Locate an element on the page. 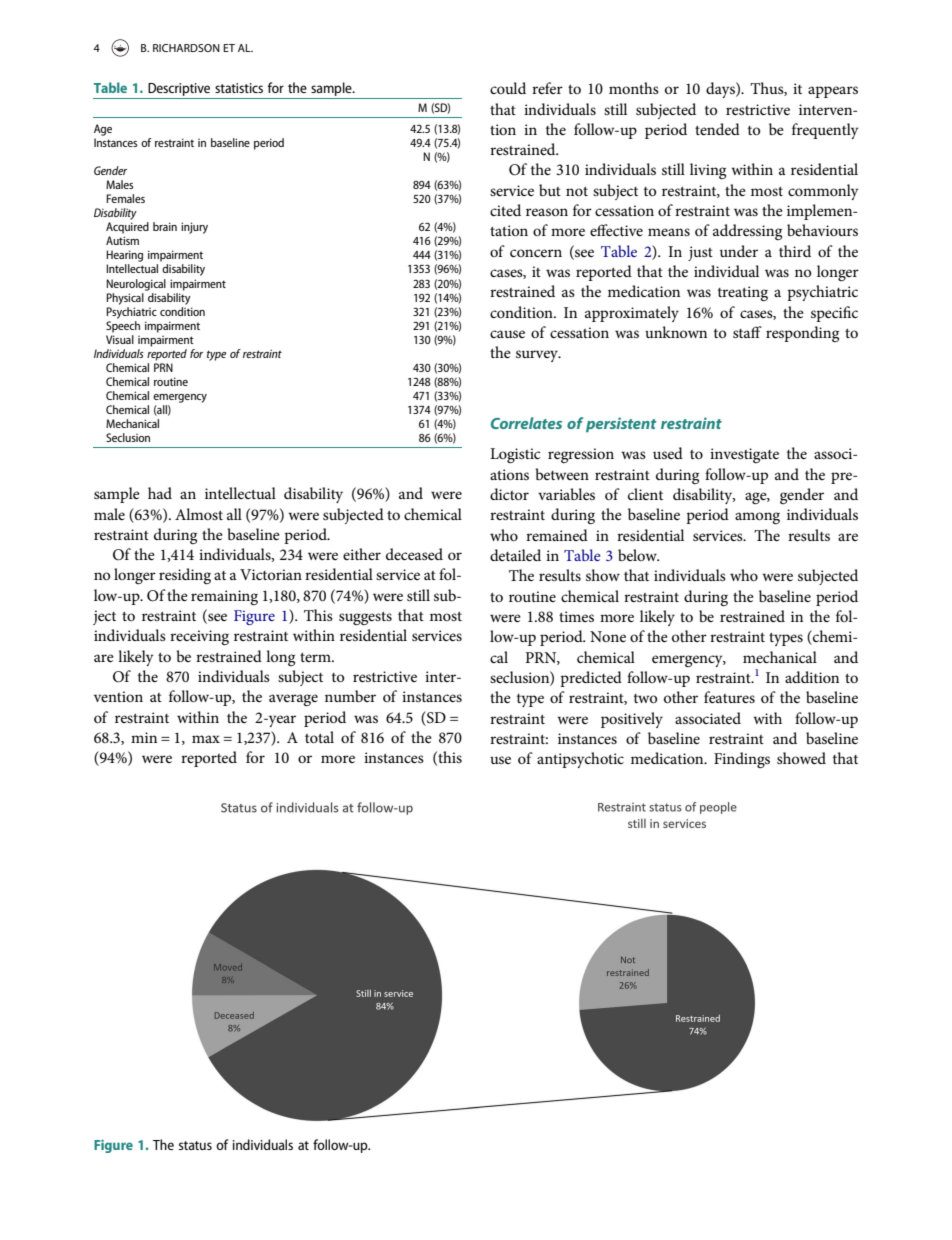 Image resolution: width=952 pixels, height=1240 pixels. Speech is located at coordinates (123, 325).
